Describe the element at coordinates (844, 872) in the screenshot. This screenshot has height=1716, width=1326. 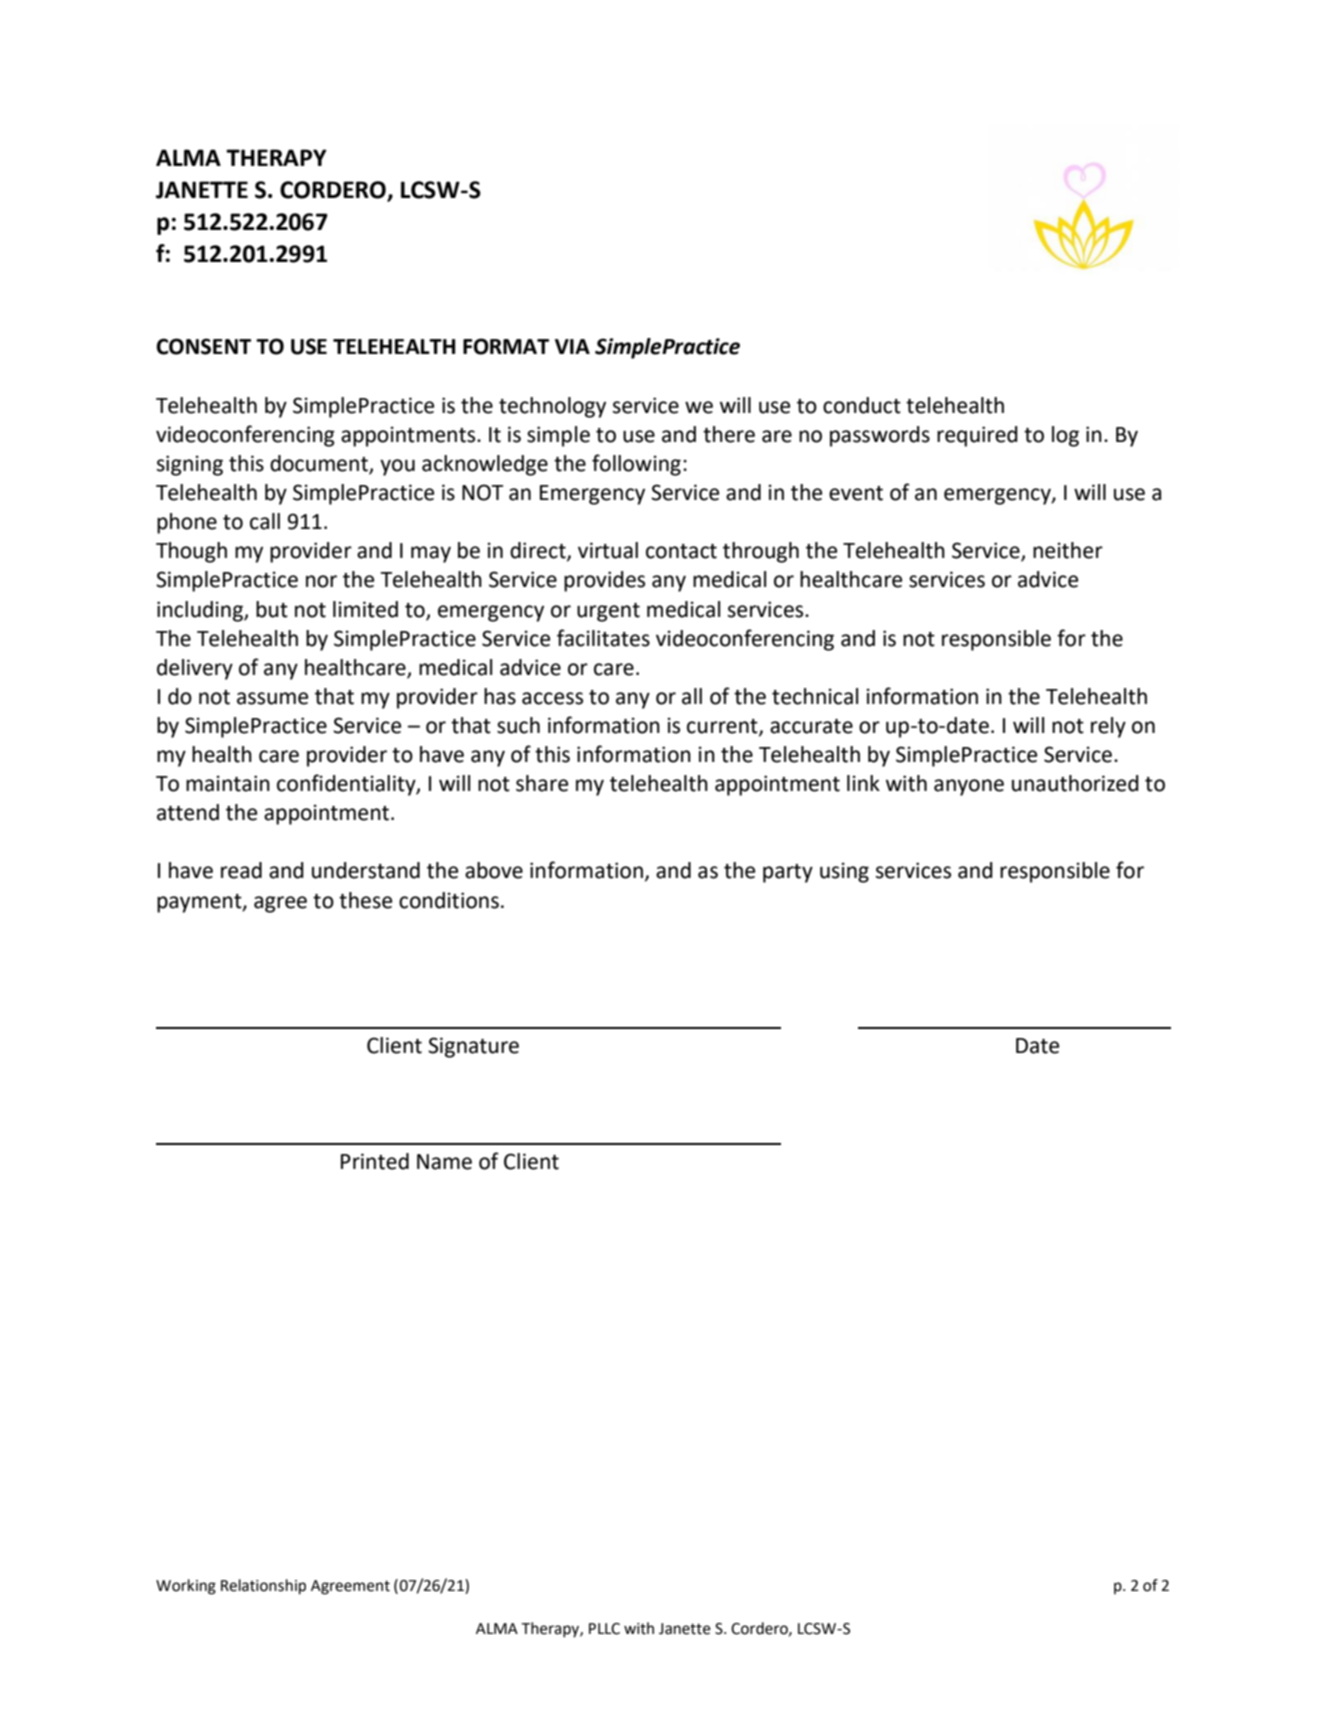
I see `using` at that location.
